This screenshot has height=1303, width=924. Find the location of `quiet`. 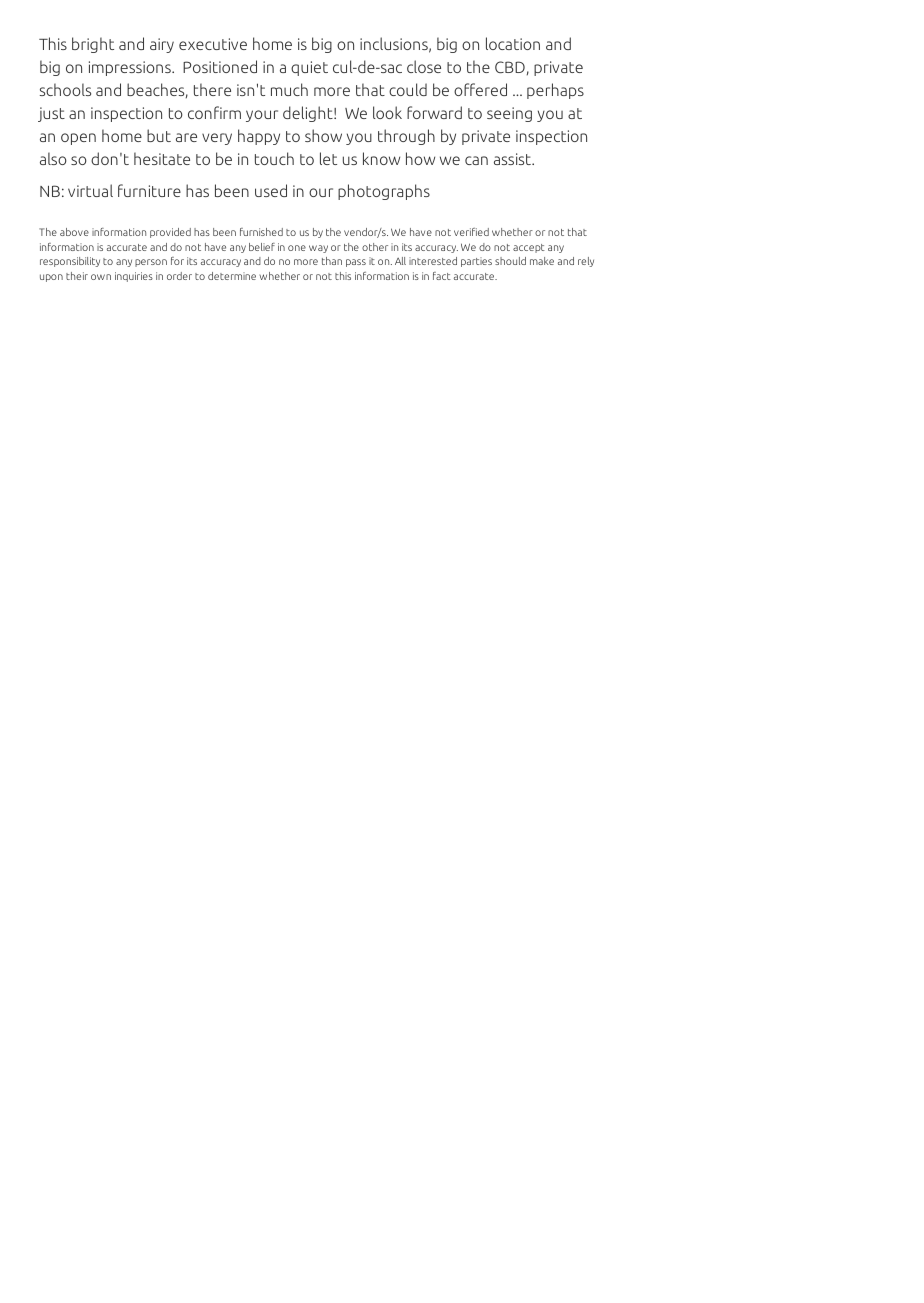

quiet is located at coordinates (309, 68).
